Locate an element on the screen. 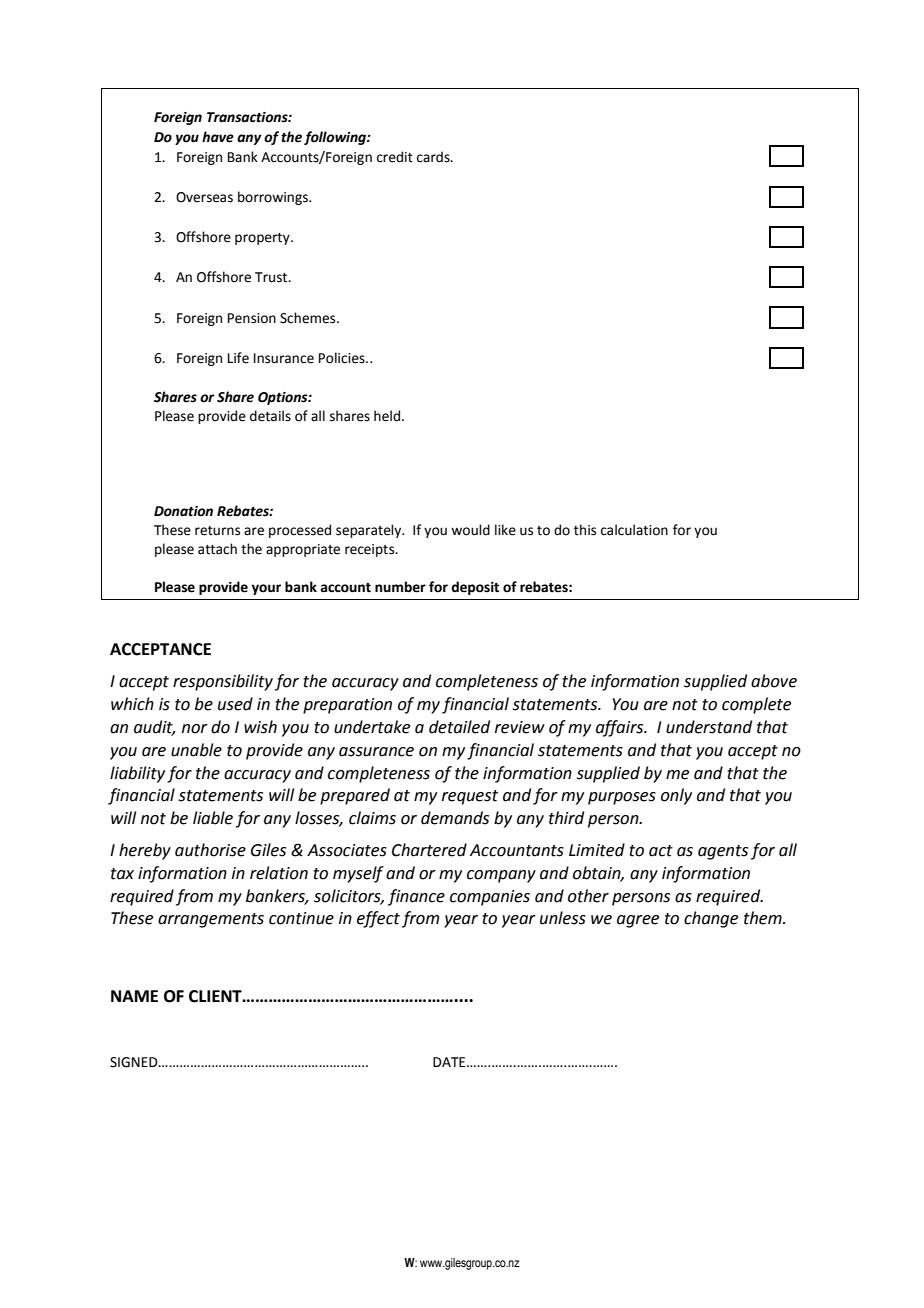  your is located at coordinates (266, 589).
